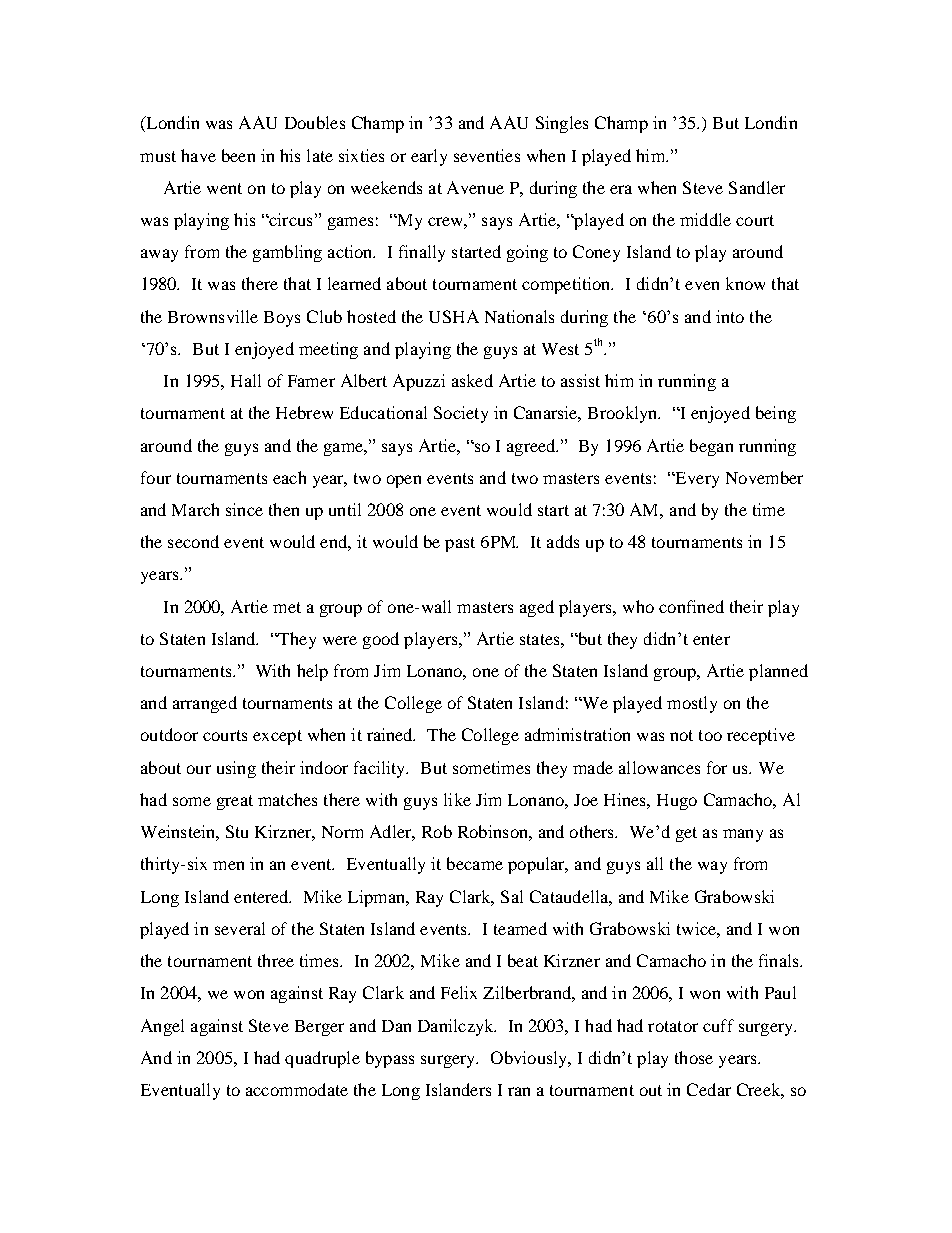 The width and height of the screenshot is (952, 1233). I want to click on Sandler, so click(757, 187).
